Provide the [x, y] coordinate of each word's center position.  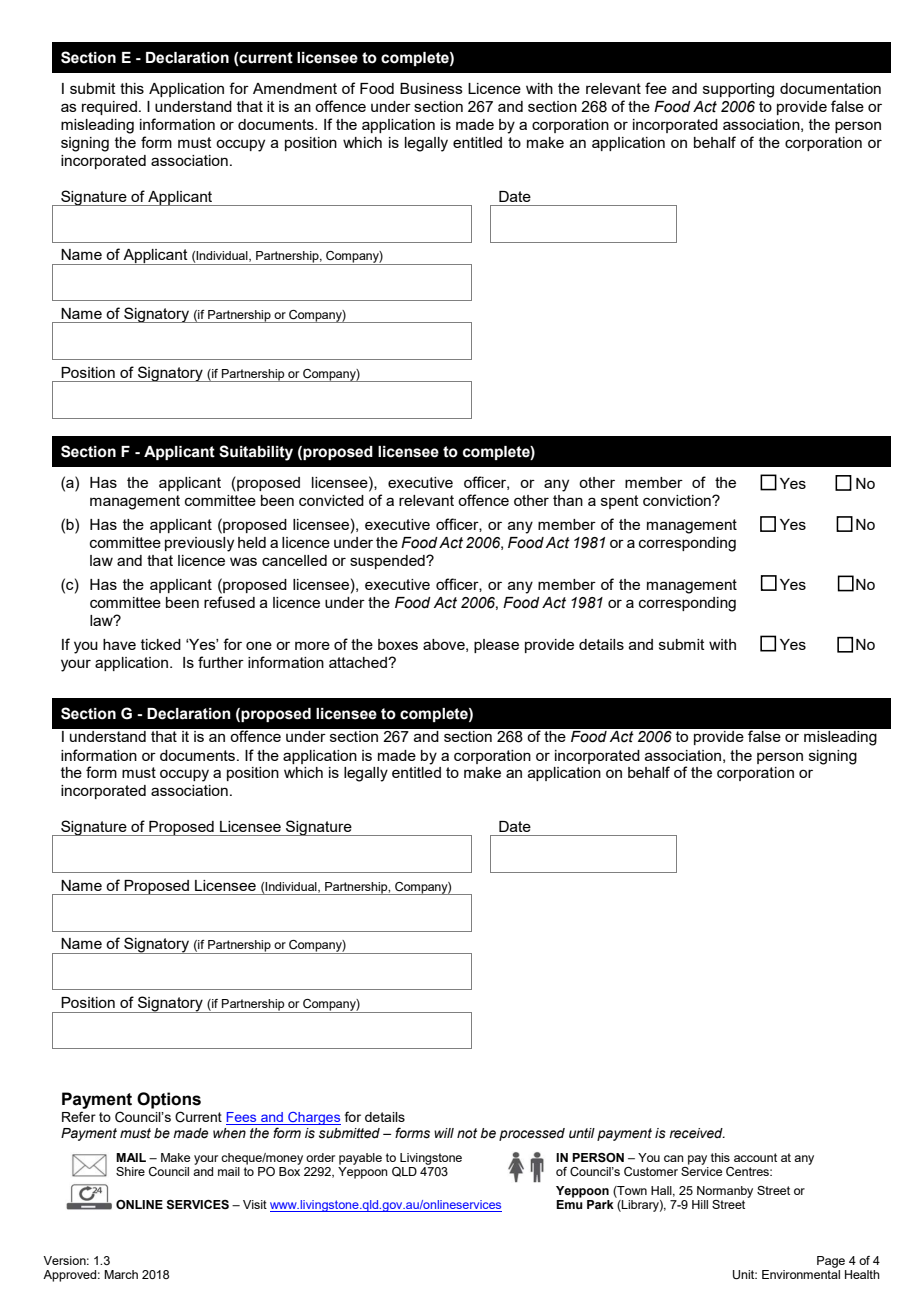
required [109, 108]
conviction [678, 500]
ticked [161, 644]
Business [431, 88]
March [121, 1274]
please [496, 646]
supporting [738, 90]
